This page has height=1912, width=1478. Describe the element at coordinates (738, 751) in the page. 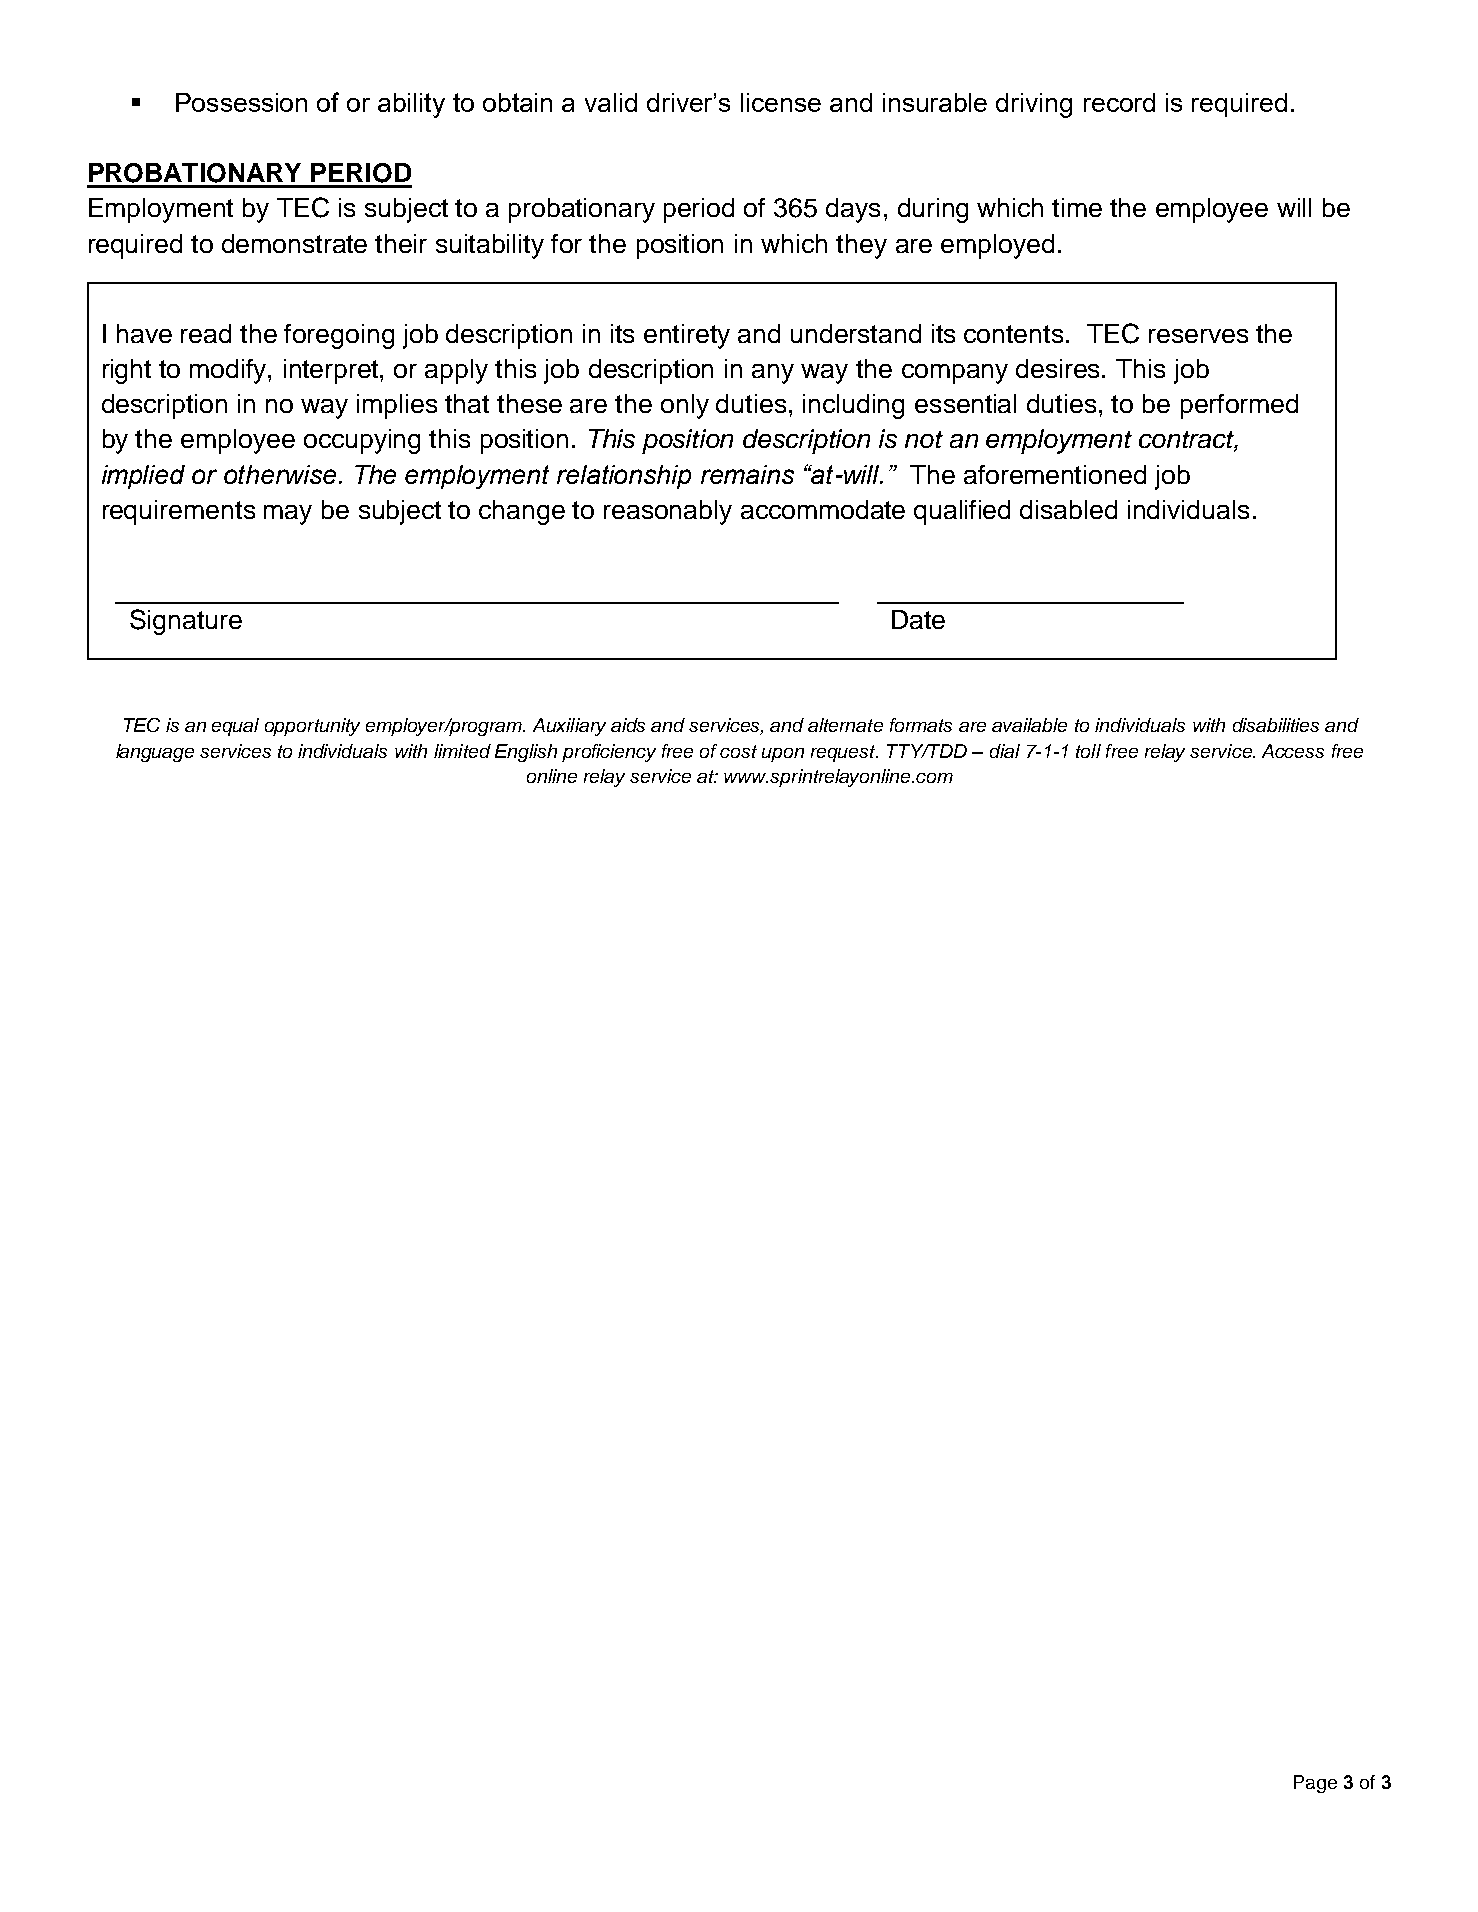

I see `cost` at that location.
